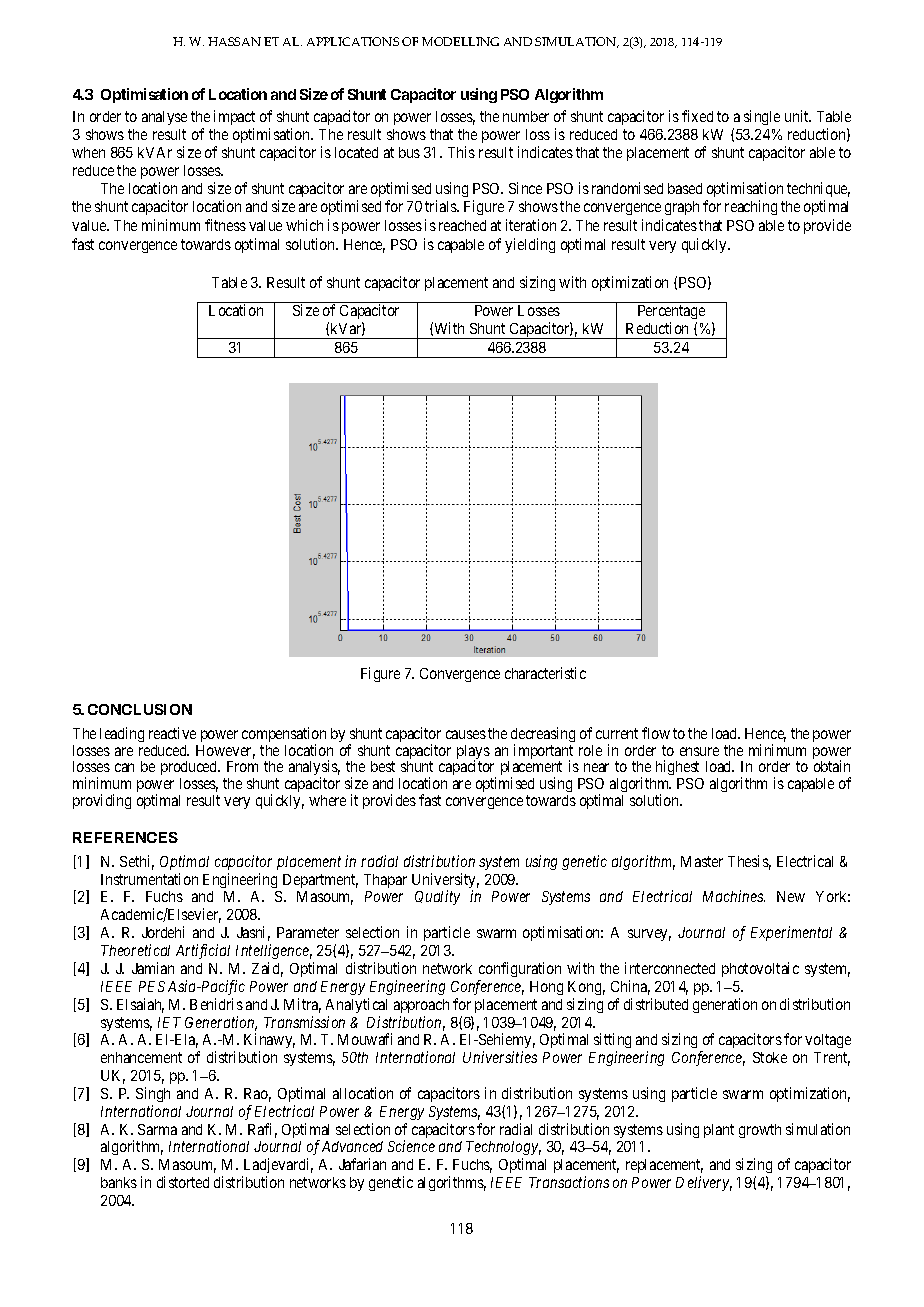  What do you see at coordinates (460, 41) in the page?
I see `MODELLING` at bounding box center [460, 41].
